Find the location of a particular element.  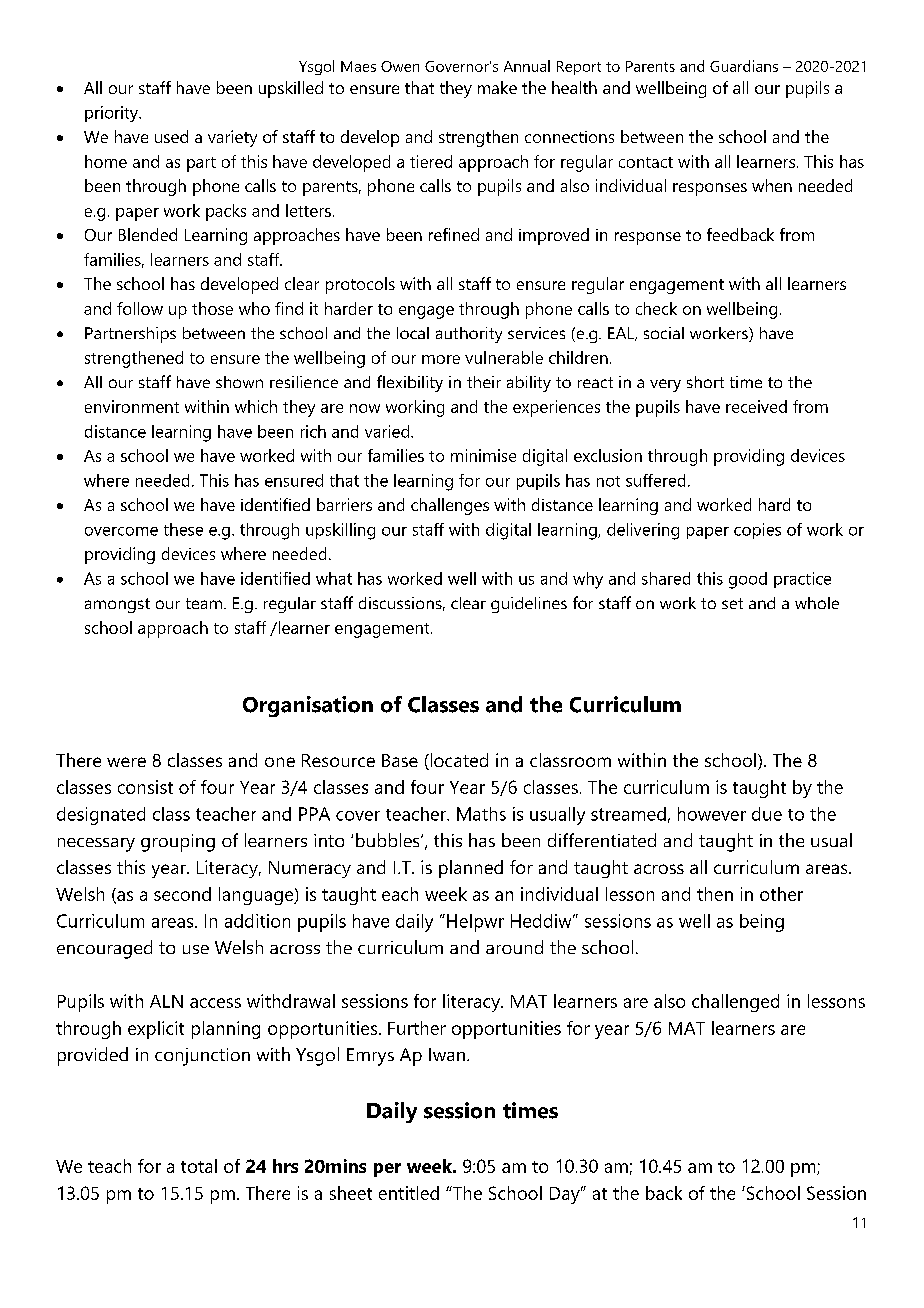

entitled is located at coordinates (409, 1193).
